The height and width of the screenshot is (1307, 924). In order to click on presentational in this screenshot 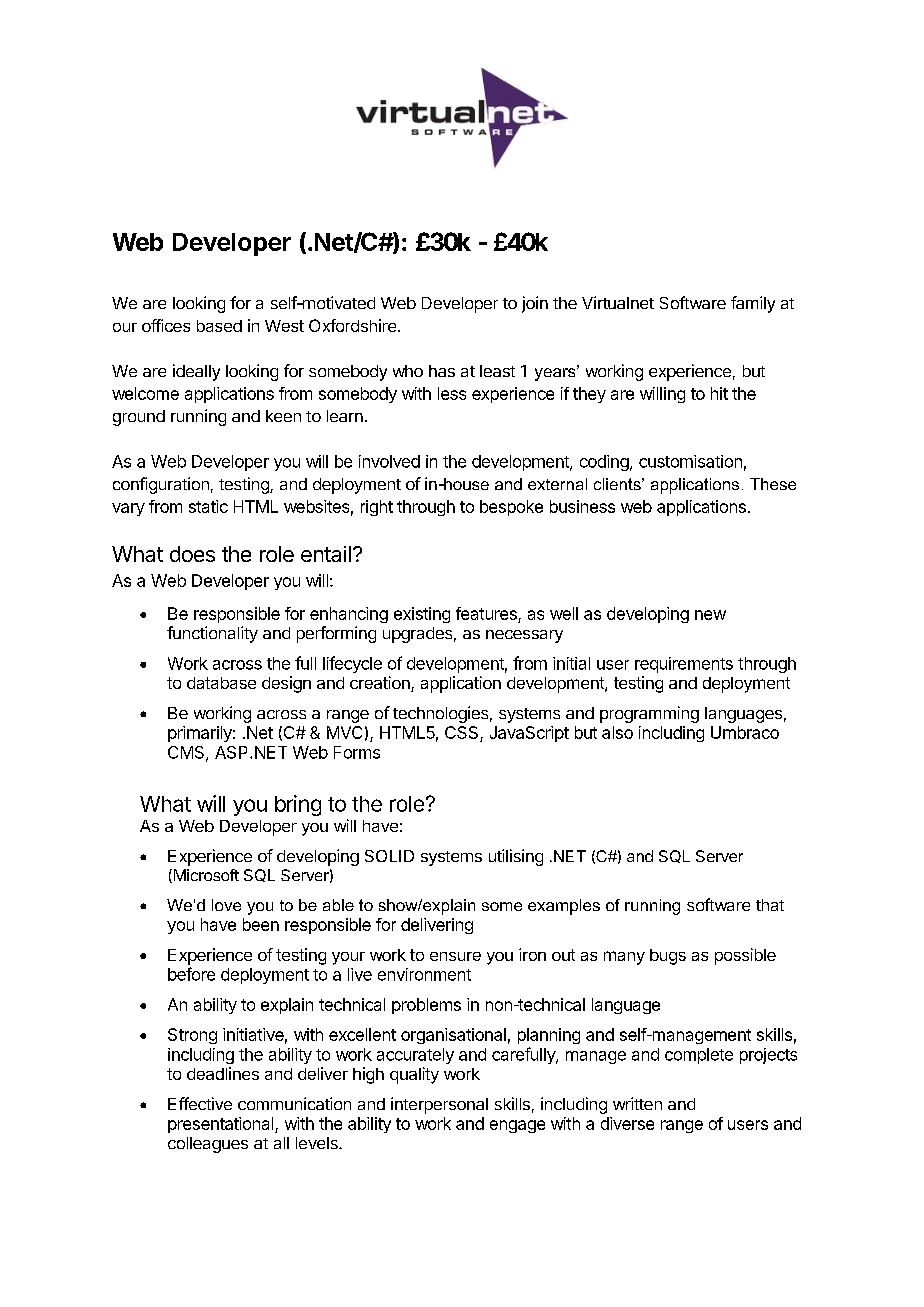, I will do `click(222, 1125)`.
